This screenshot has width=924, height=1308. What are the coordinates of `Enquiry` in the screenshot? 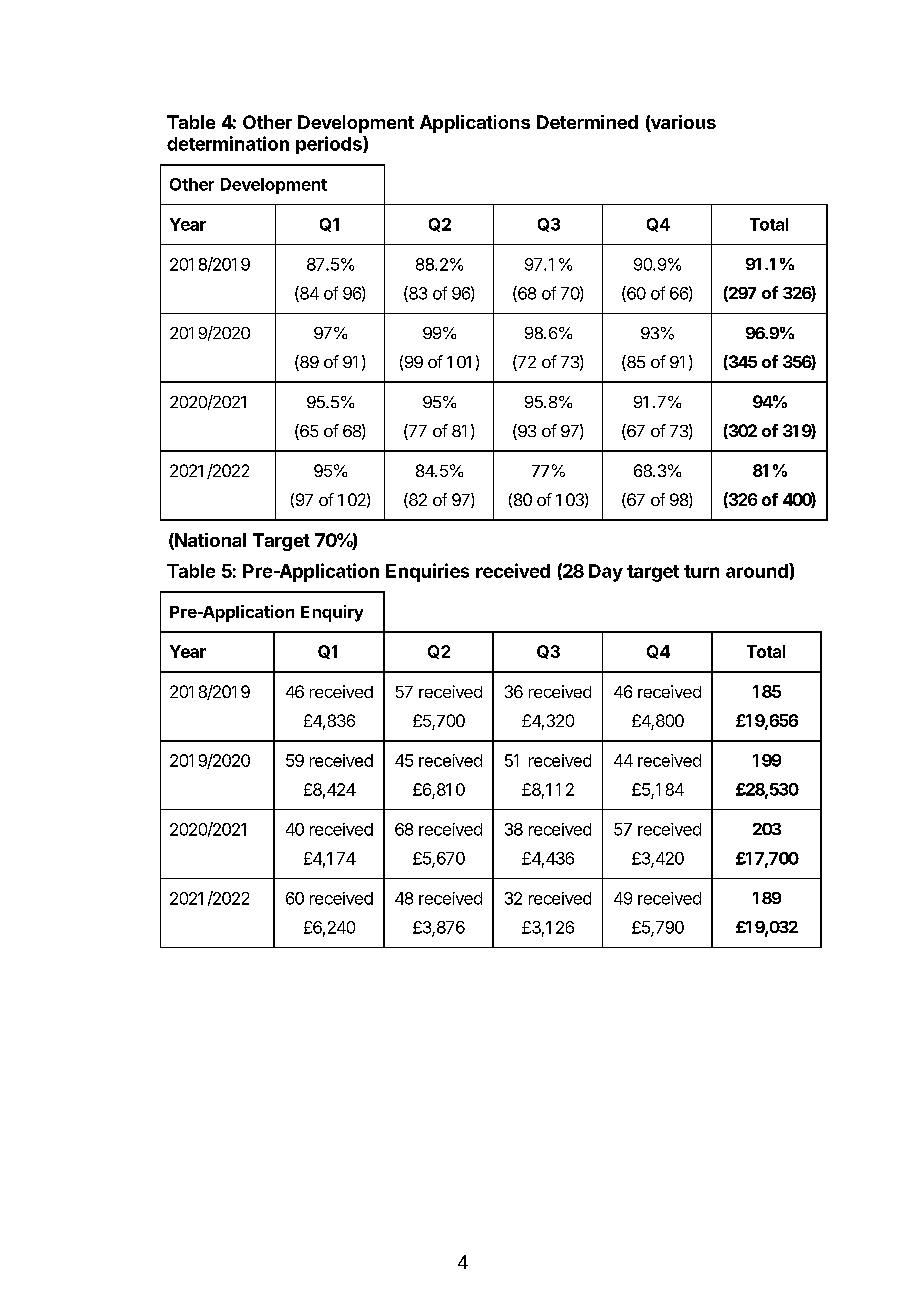 It's located at (332, 613).
